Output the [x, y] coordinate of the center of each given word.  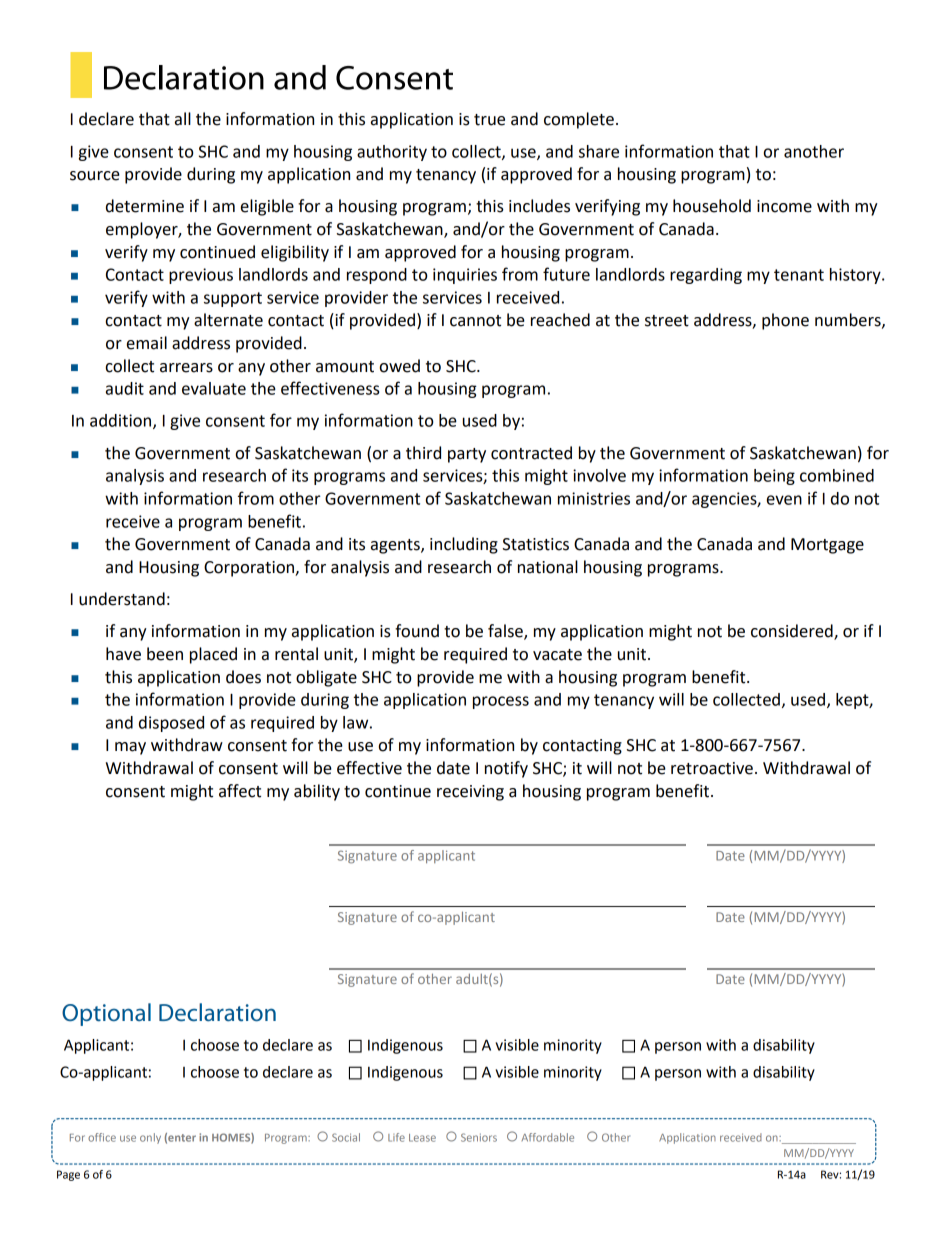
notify [506, 769]
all [183, 119]
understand [122, 599]
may [130, 748]
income [784, 206]
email [147, 343]
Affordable [548, 1137]
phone [785, 321]
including [464, 545]
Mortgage [827, 546]
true [489, 120]
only [150, 1138]
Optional [106, 1014]
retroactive [712, 768]
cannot [475, 321]
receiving [470, 793]
